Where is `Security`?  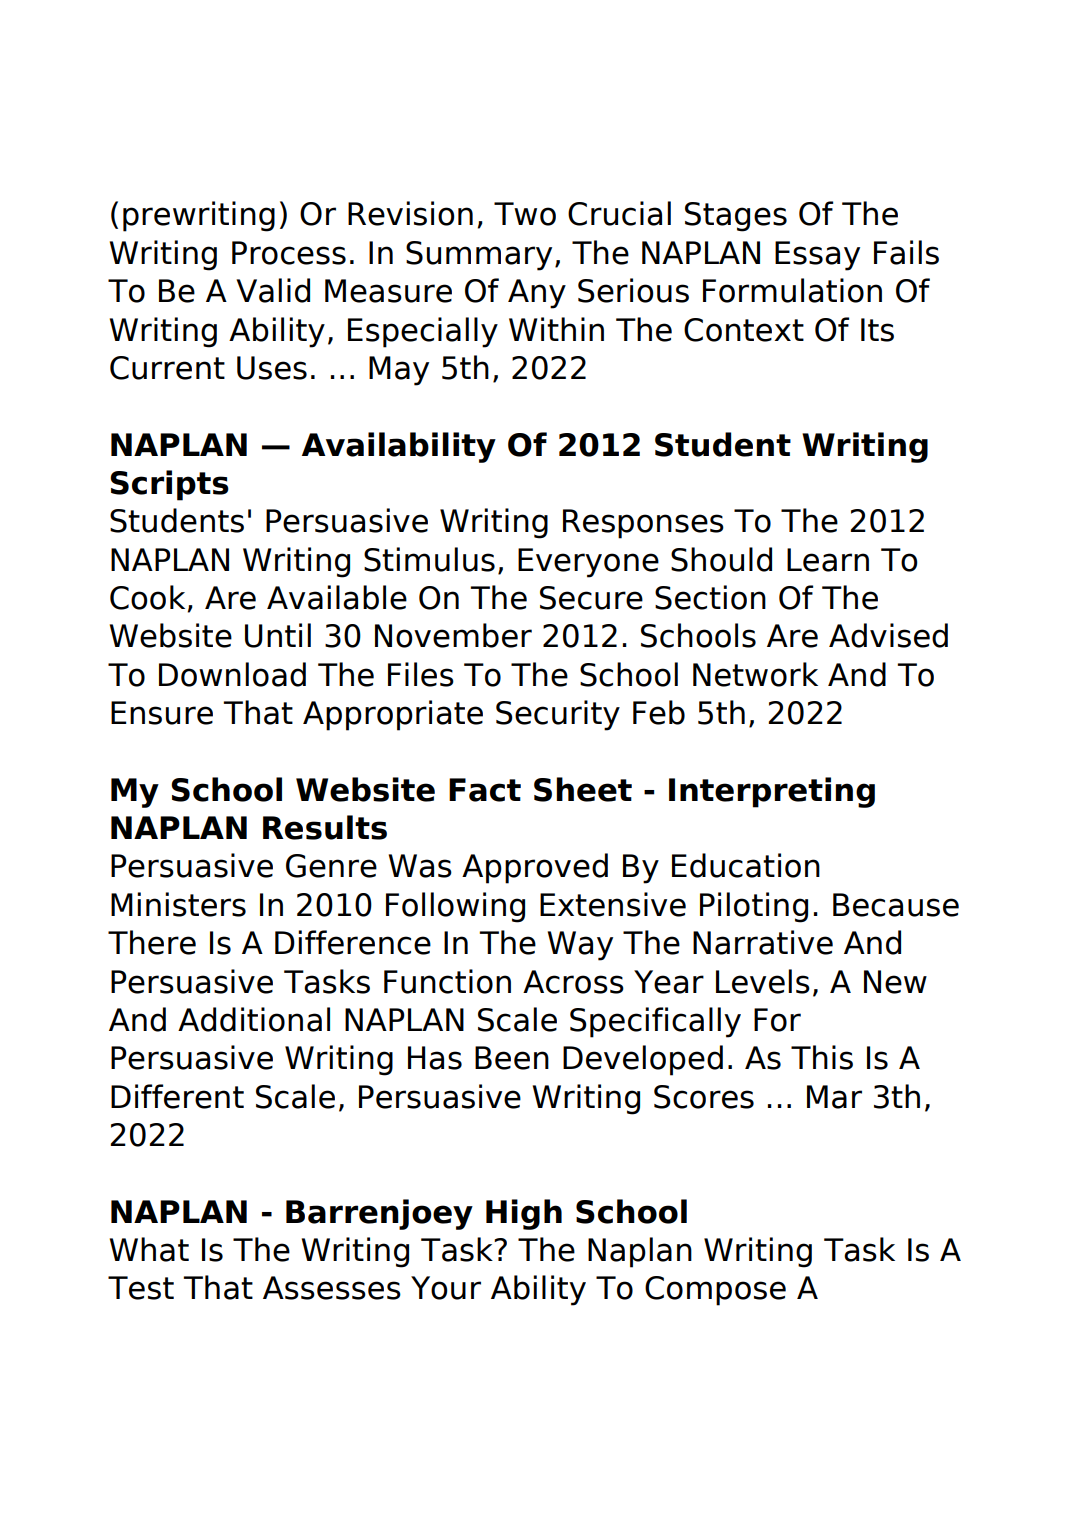
Security is located at coordinates (558, 715).
